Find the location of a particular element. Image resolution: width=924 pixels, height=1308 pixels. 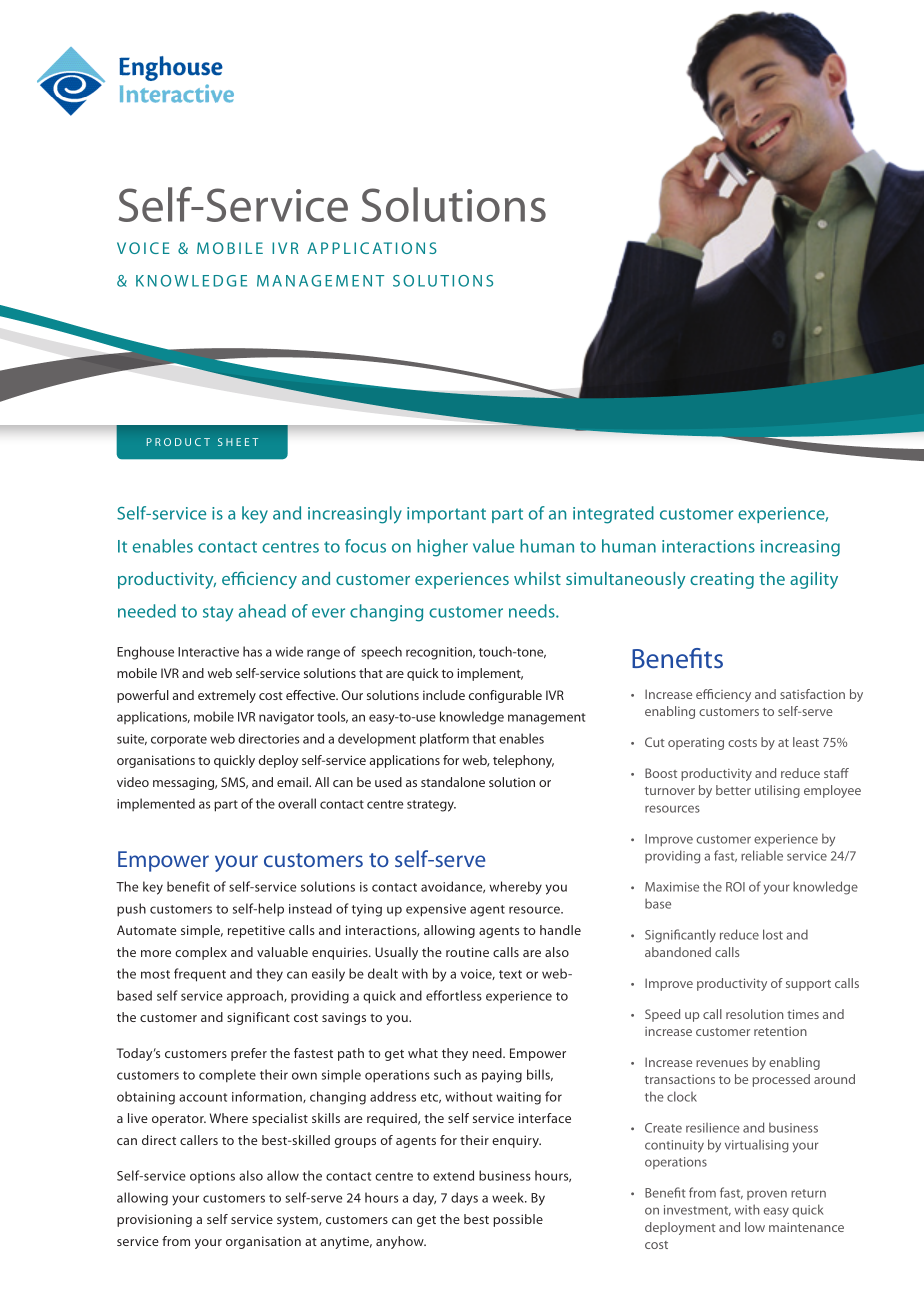

possible is located at coordinates (518, 1220).
